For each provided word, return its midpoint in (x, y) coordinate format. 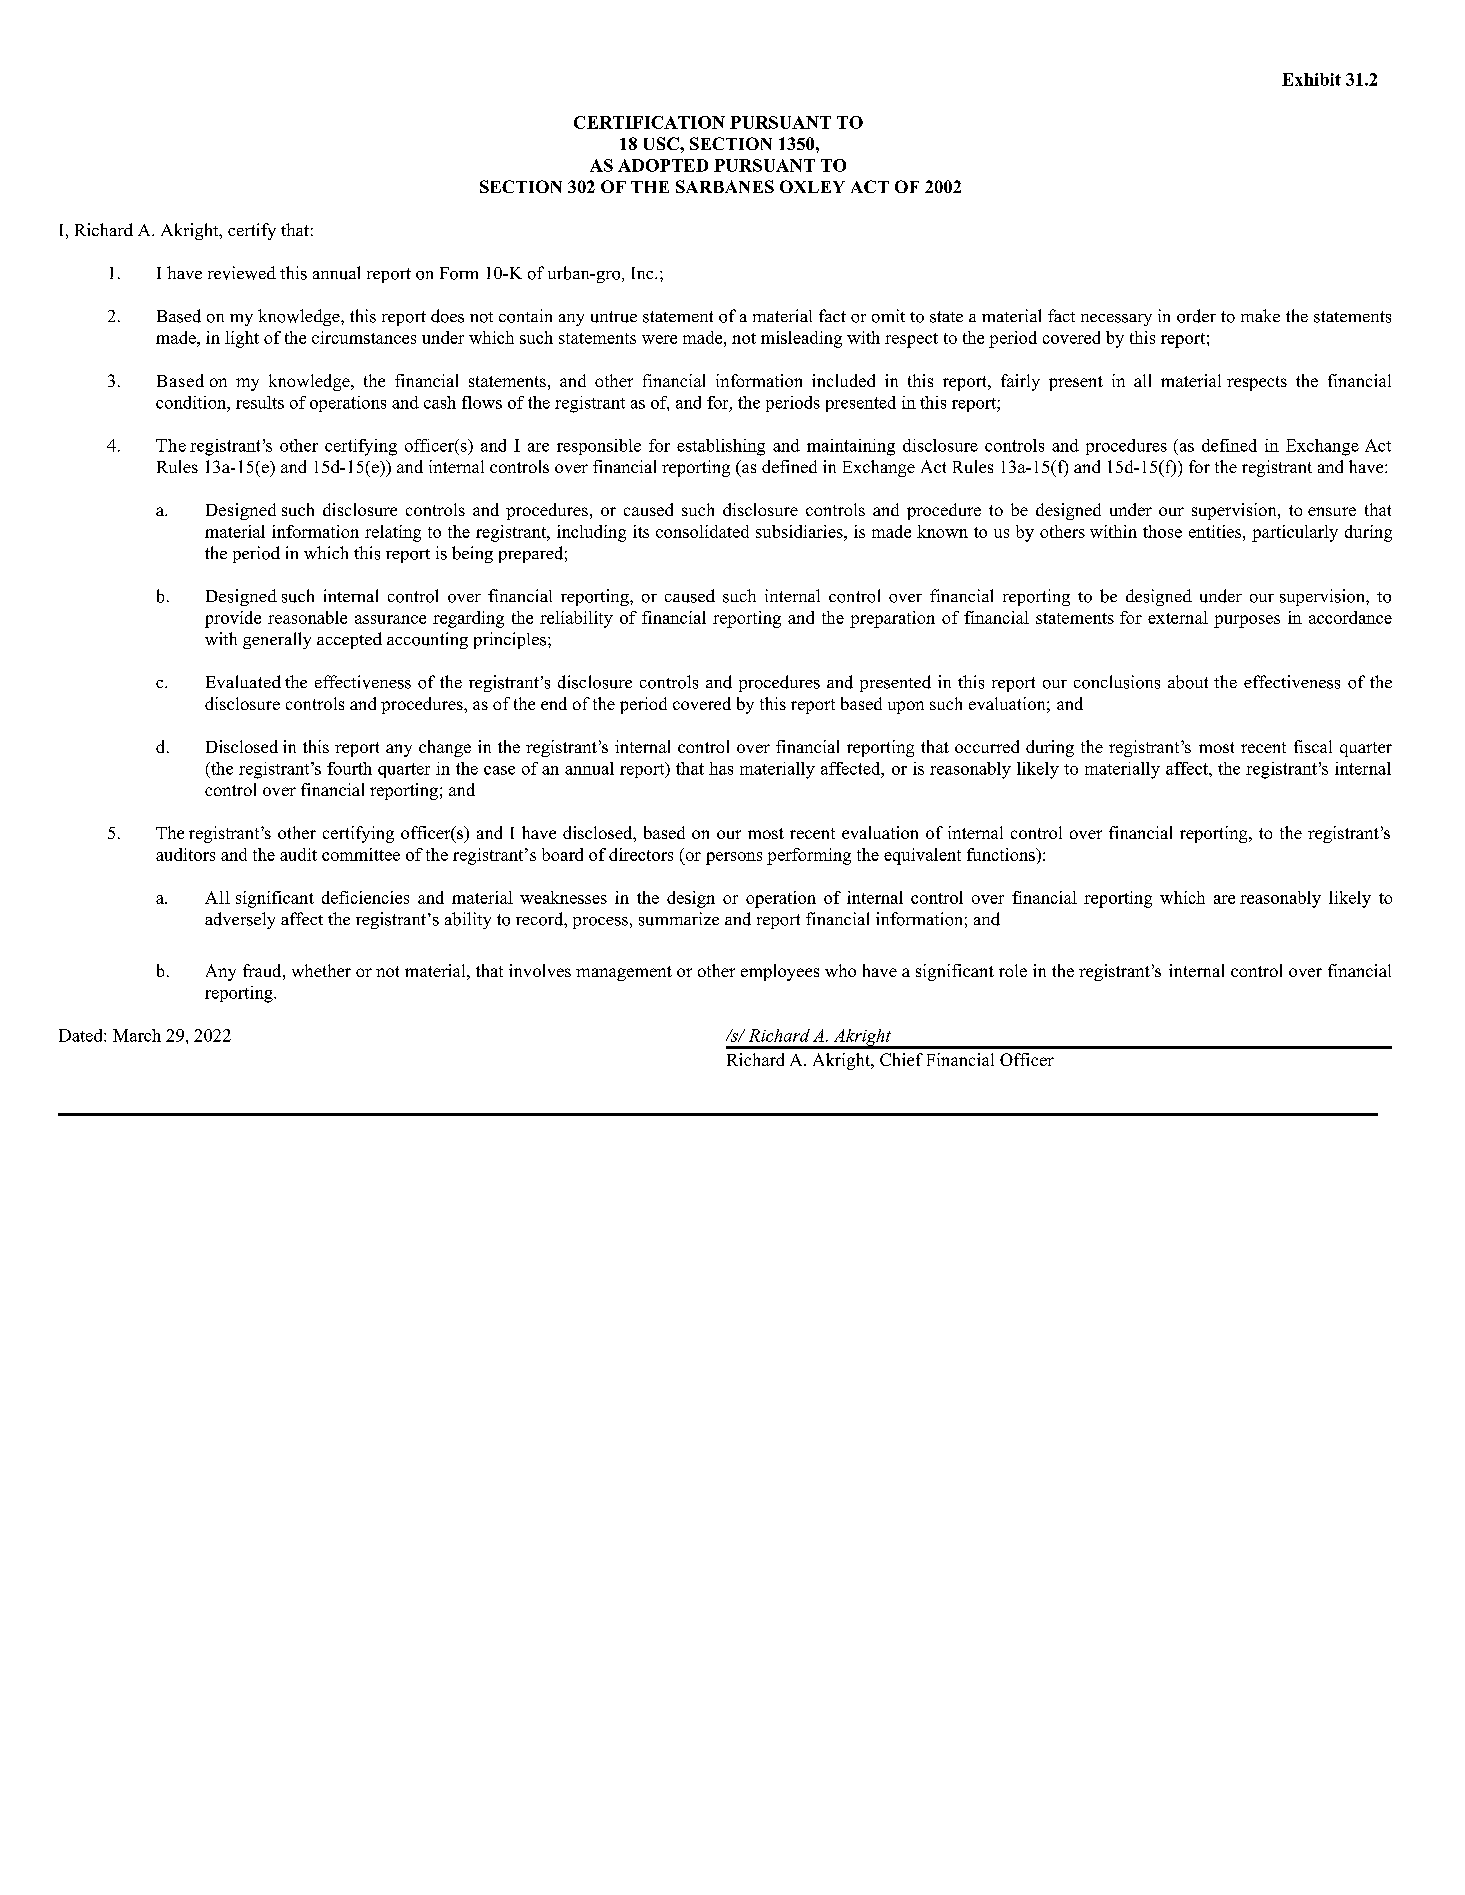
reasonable (307, 617)
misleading (801, 339)
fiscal (1313, 746)
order (1196, 316)
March (137, 1035)
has (721, 768)
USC (662, 143)
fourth (349, 768)
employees (780, 972)
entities (1216, 531)
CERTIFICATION (649, 122)
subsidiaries (800, 531)
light (242, 339)
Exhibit (1311, 79)
